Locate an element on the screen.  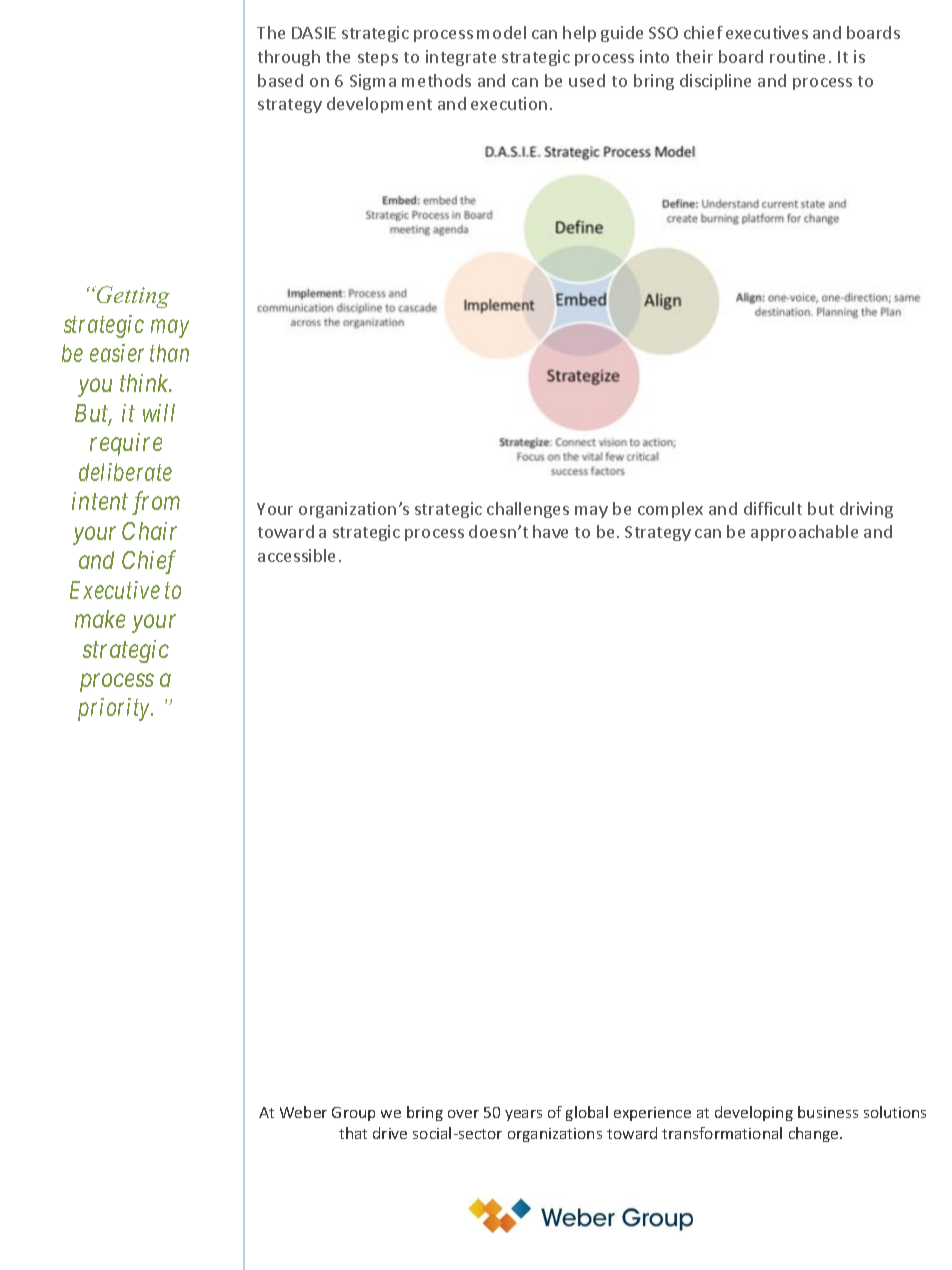
execution is located at coordinates (509, 103).
